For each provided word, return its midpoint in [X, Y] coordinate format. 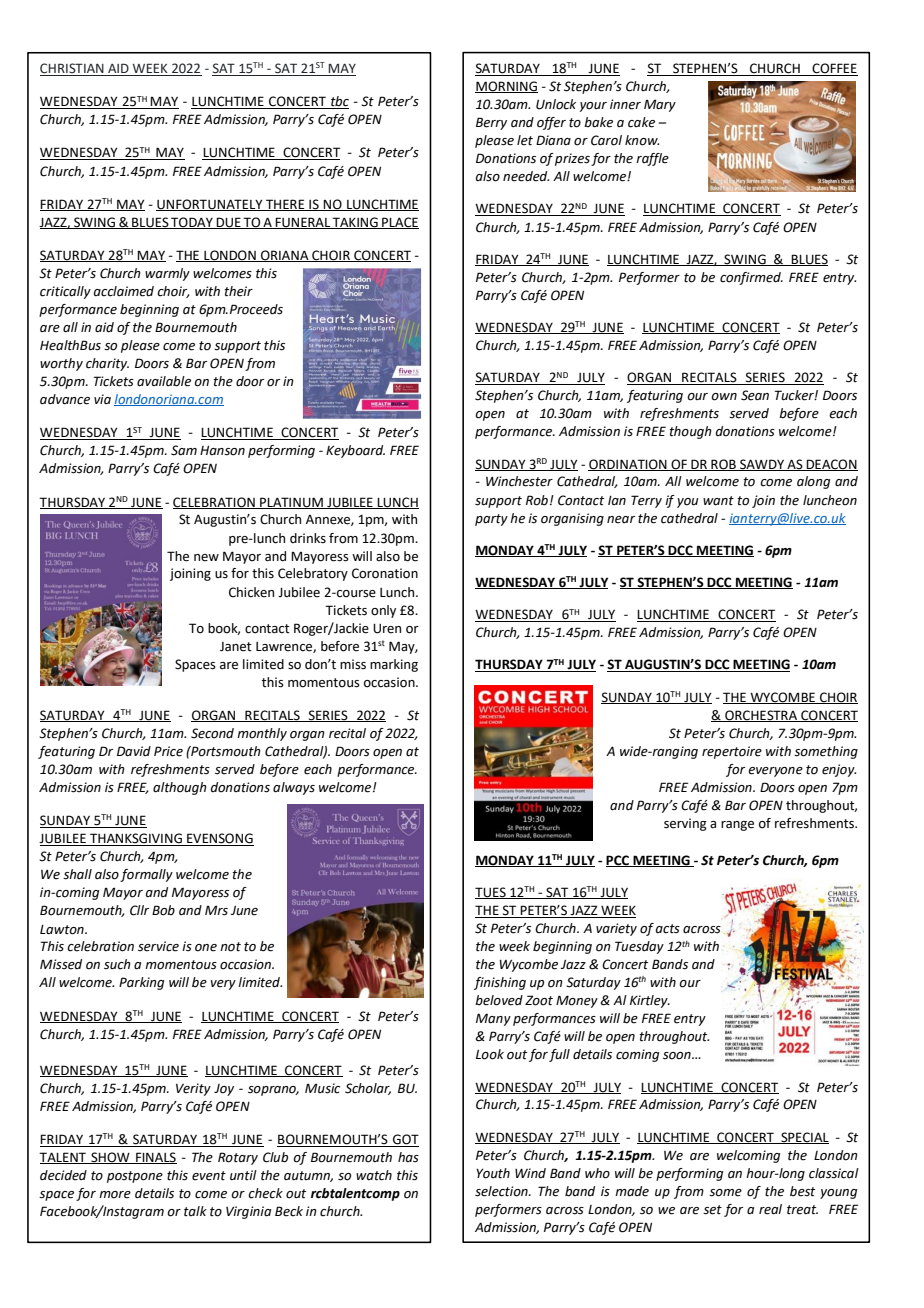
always [294, 788]
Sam [184, 450]
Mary [660, 105]
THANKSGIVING [136, 839]
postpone [135, 1177]
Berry [491, 123]
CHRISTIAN [73, 69]
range [737, 826]
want [718, 501]
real [770, 1209]
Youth [493, 1173]
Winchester [519, 481]
